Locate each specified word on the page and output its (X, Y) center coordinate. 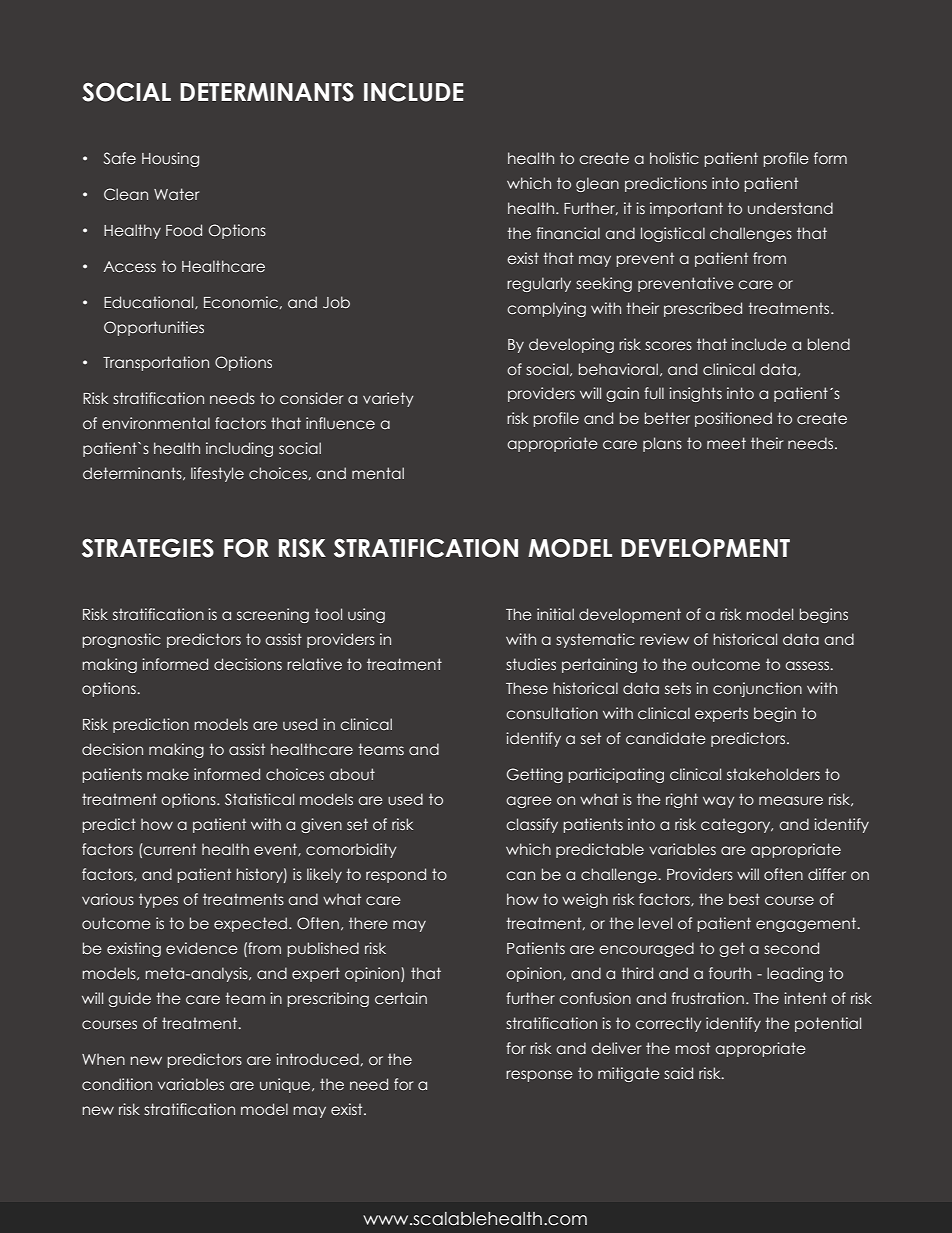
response (539, 1076)
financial (568, 233)
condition (117, 1084)
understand (790, 208)
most (692, 1048)
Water (176, 194)
